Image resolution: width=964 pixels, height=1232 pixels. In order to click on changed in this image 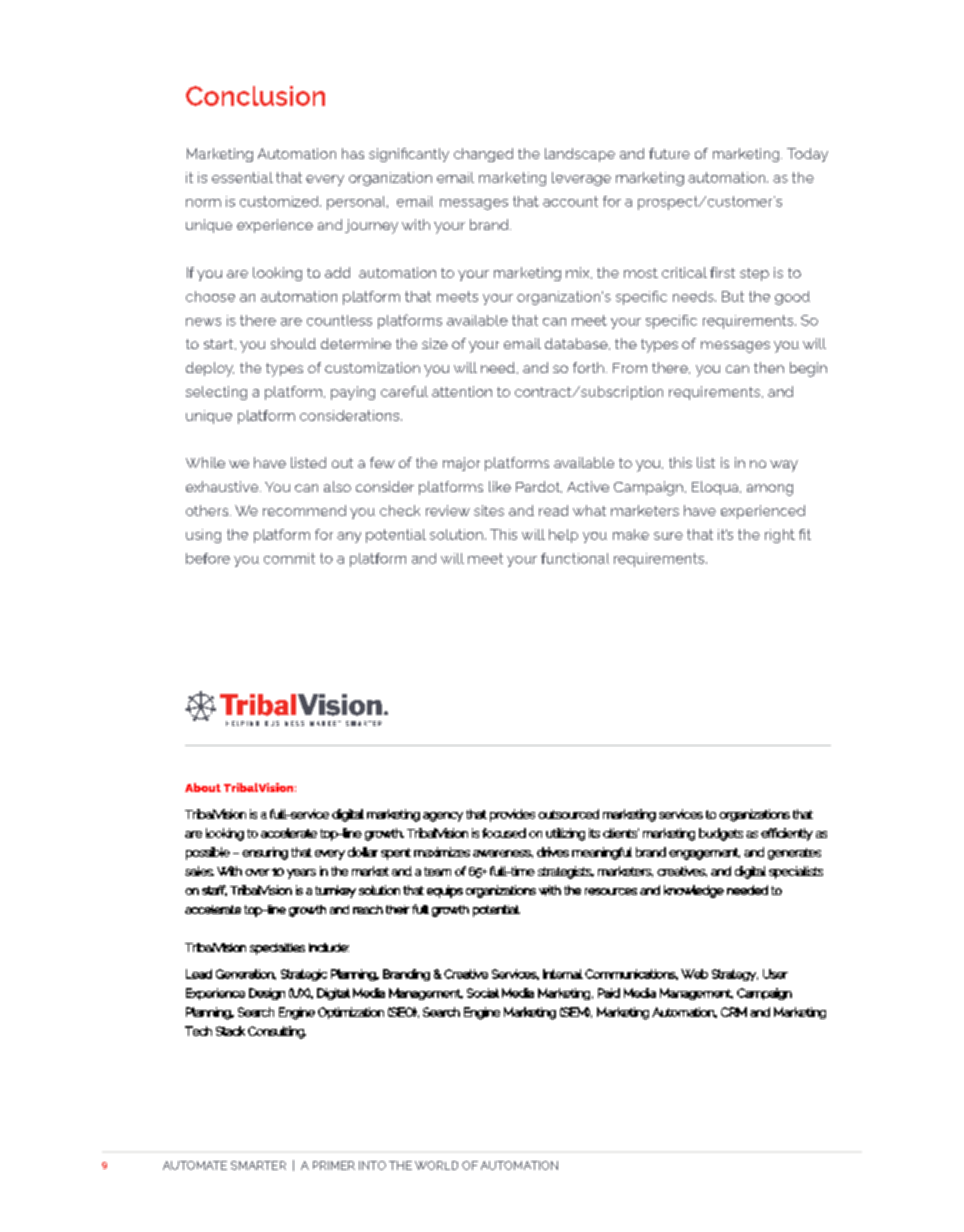, I will do `click(483, 155)`.
